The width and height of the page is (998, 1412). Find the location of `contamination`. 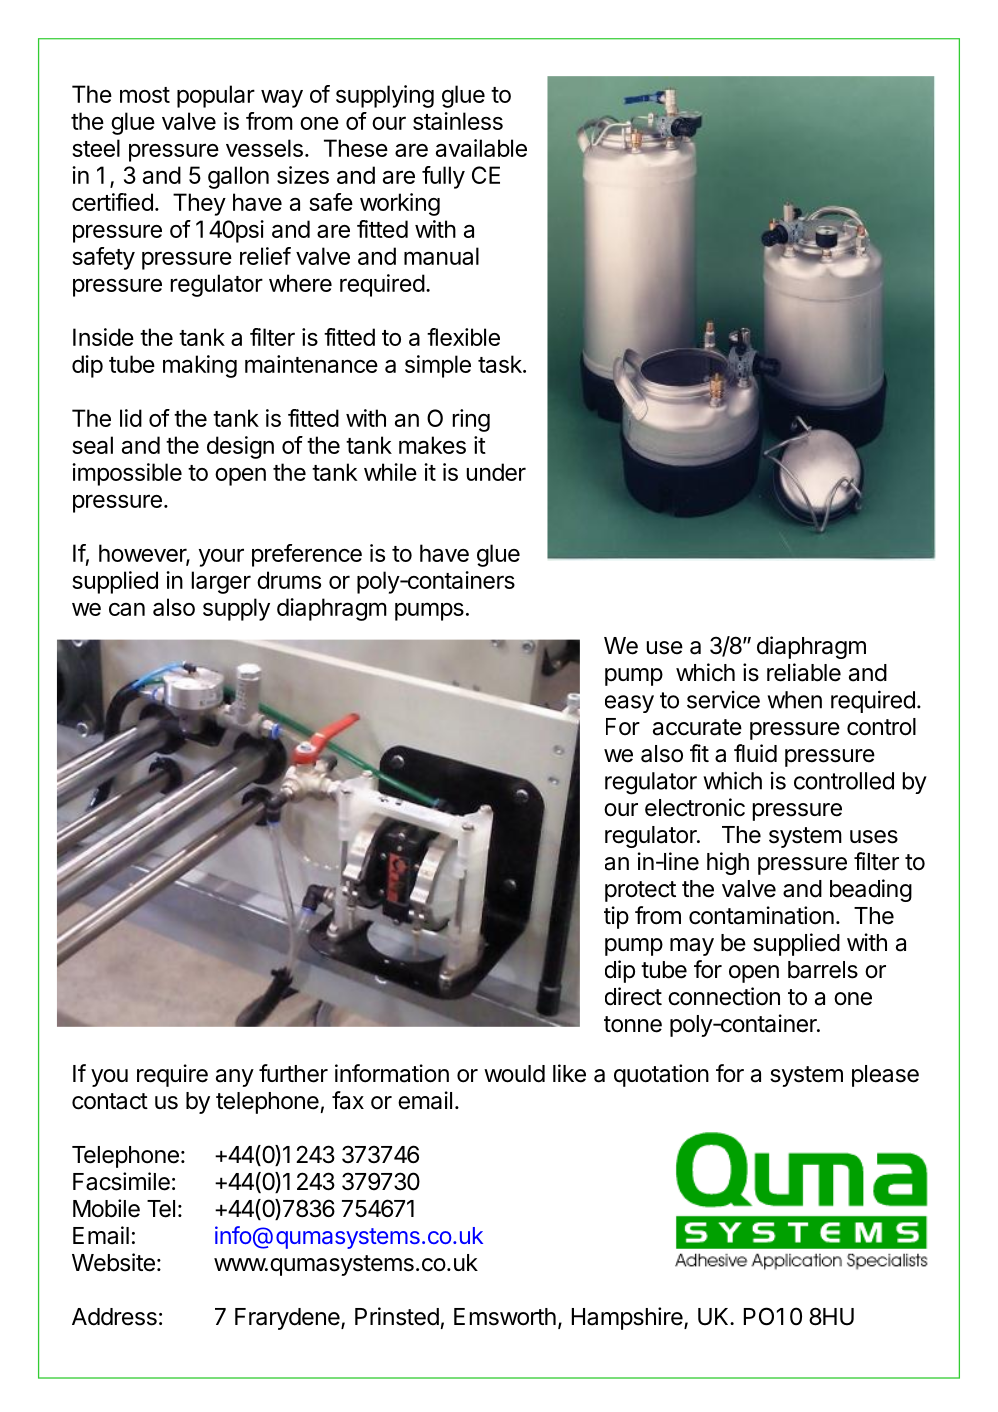

contamination is located at coordinates (761, 915).
